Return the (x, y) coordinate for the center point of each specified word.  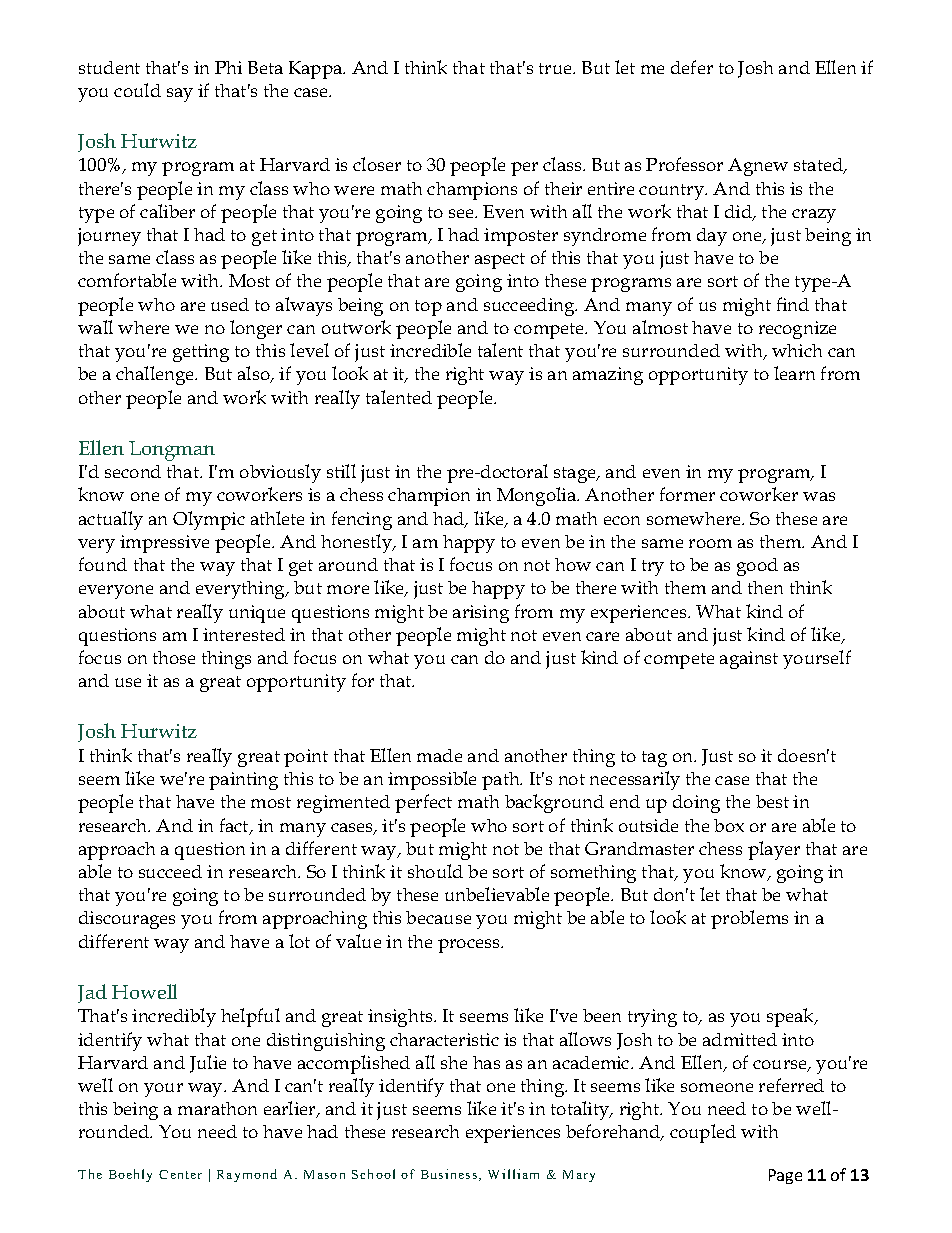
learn (794, 373)
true (556, 68)
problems (749, 919)
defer (692, 67)
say (180, 95)
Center (180, 1174)
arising (481, 614)
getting (201, 353)
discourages (127, 920)
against (749, 660)
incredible (430, 350)
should (435, 871)
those (174, 657)
